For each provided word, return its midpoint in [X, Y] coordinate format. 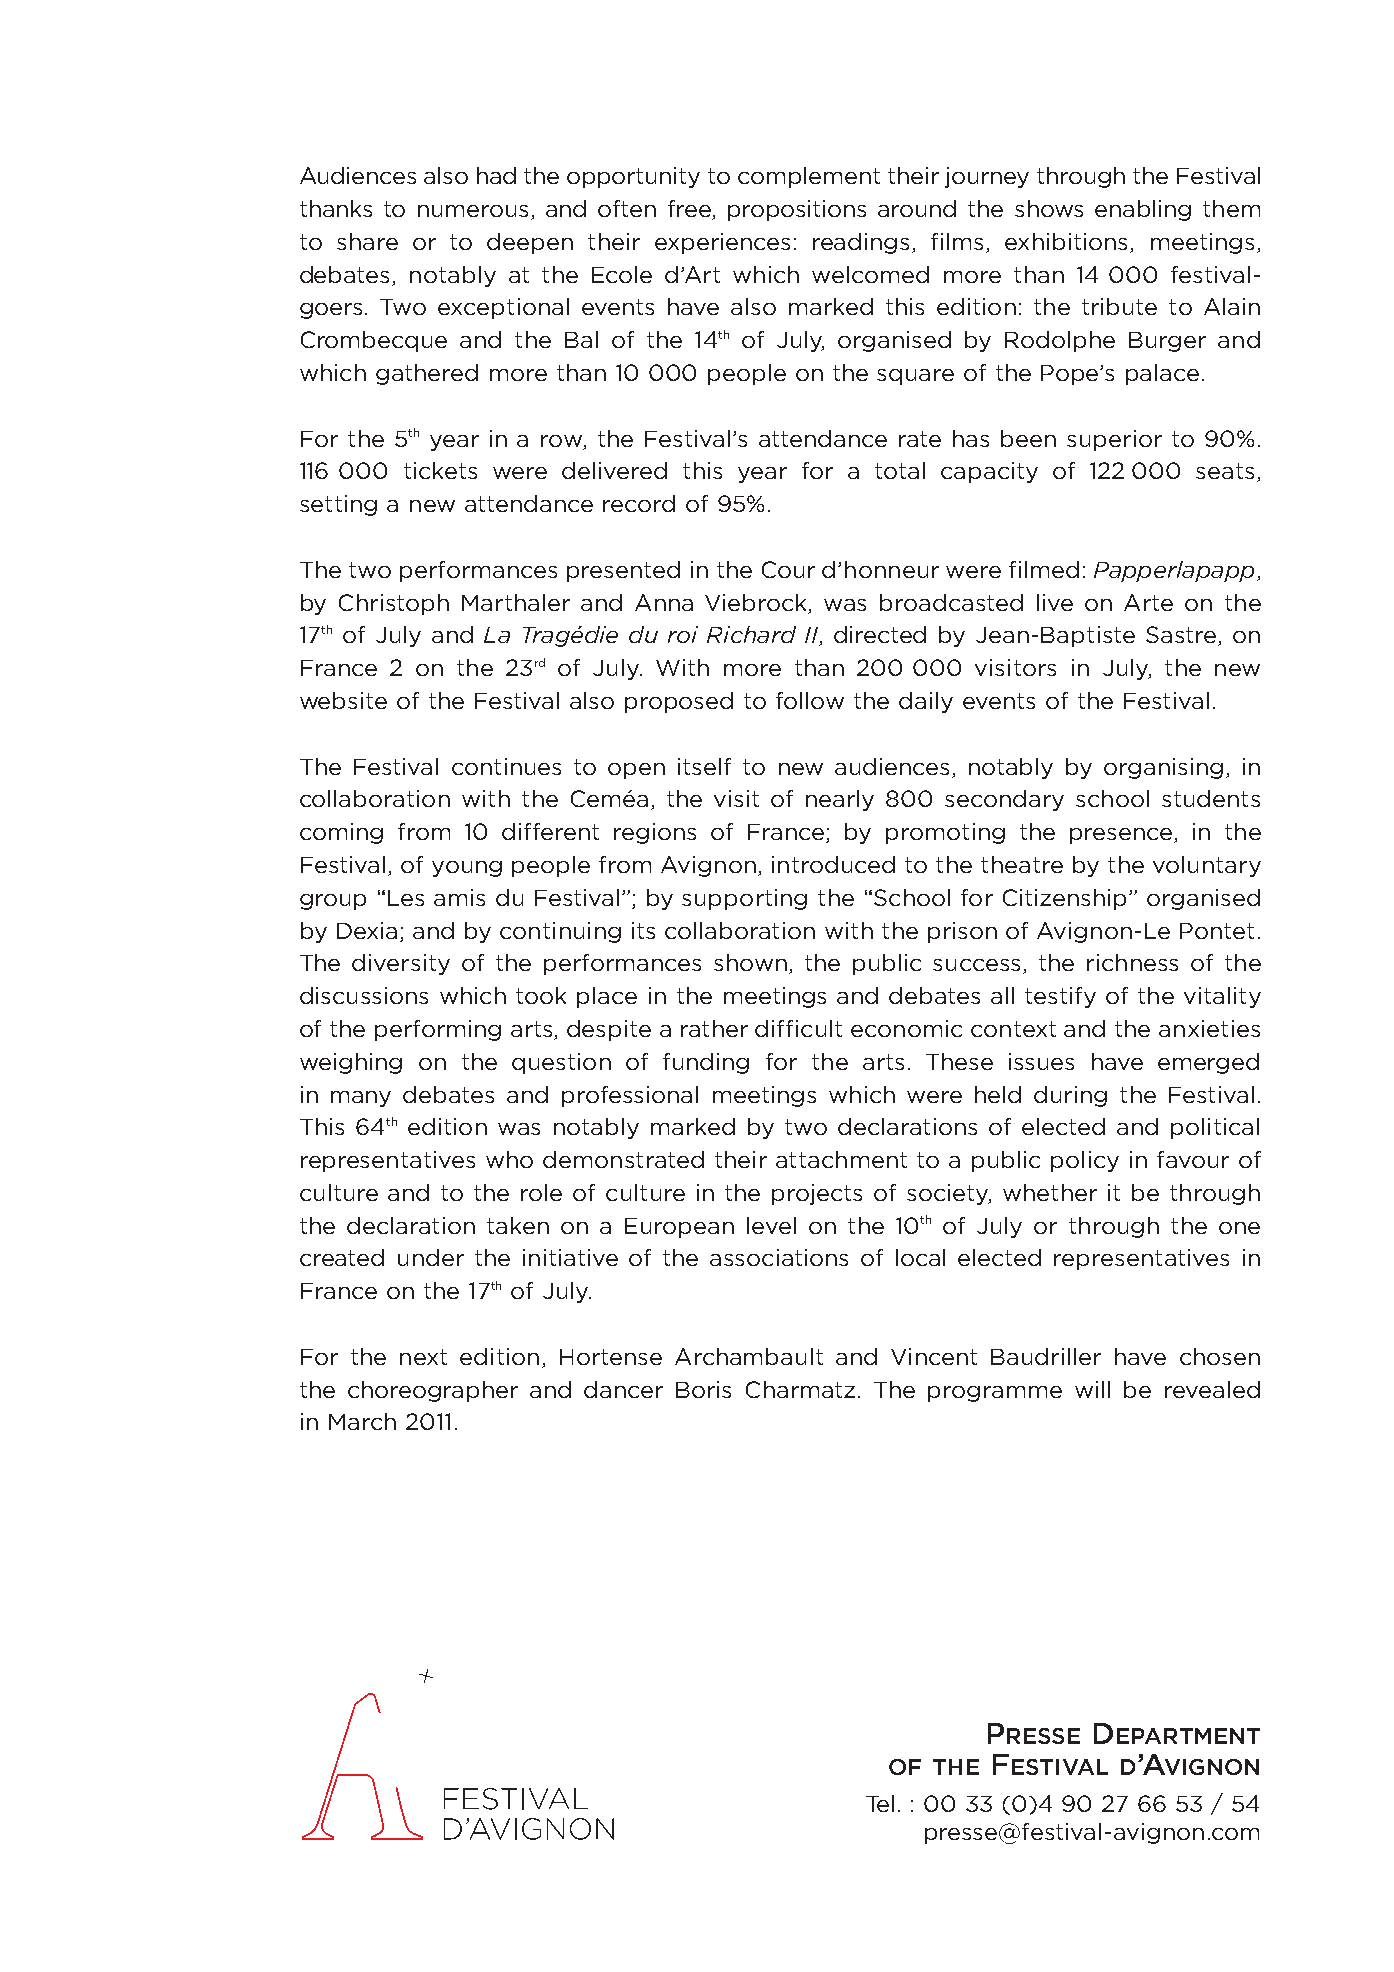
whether [1050, 1192]
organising [1163, 768]
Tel [880, 1803]
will [1092, 1389]
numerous [473, 211]
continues [506, 766]
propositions [797, 210]
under [431, 1257]
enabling [1143, 210]
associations [779, 1257]
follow [810, 700]
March [362, 1421]
